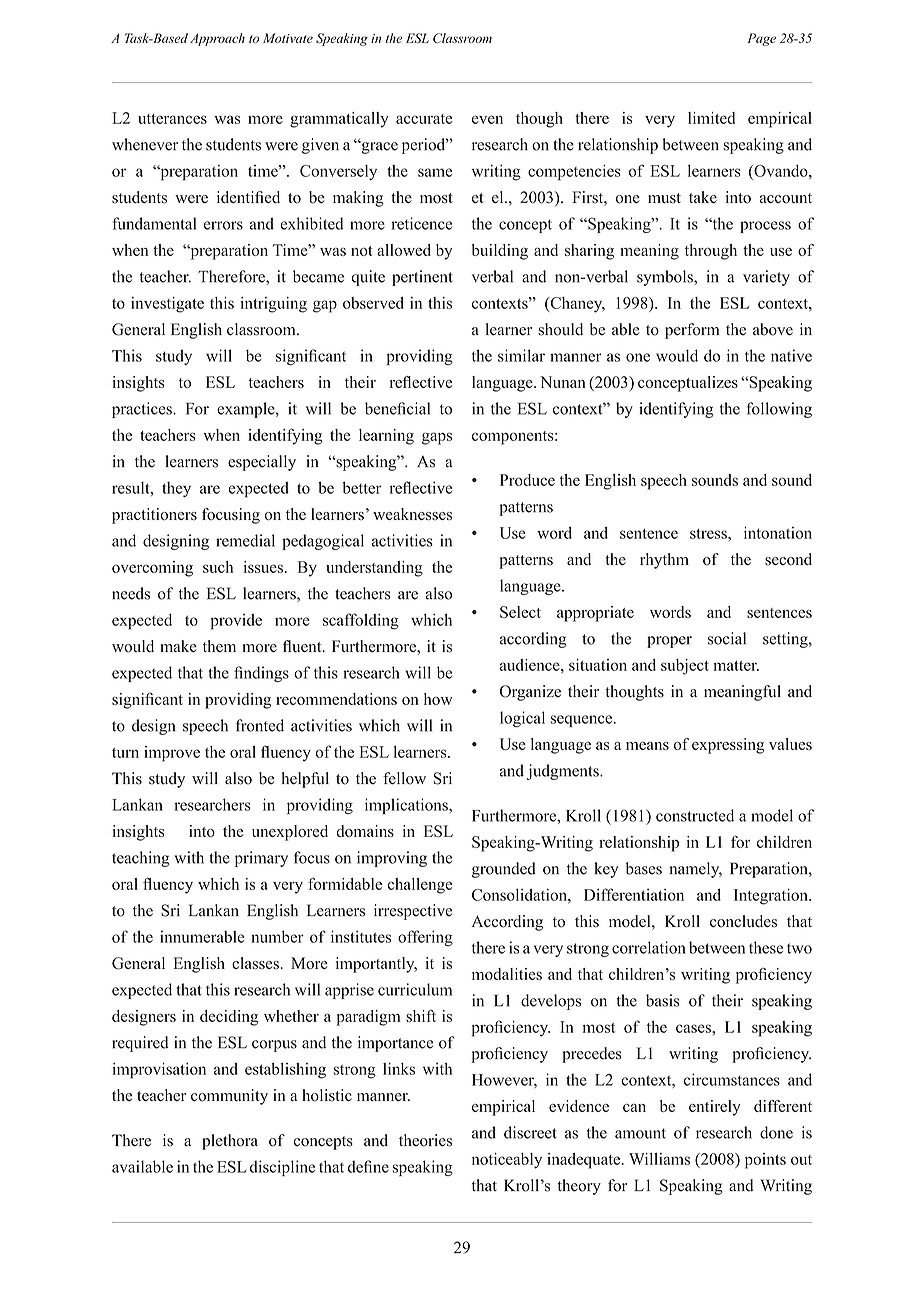 The height and width of the document is (1308, 924). I want to click on limited, so click(711, 118).
